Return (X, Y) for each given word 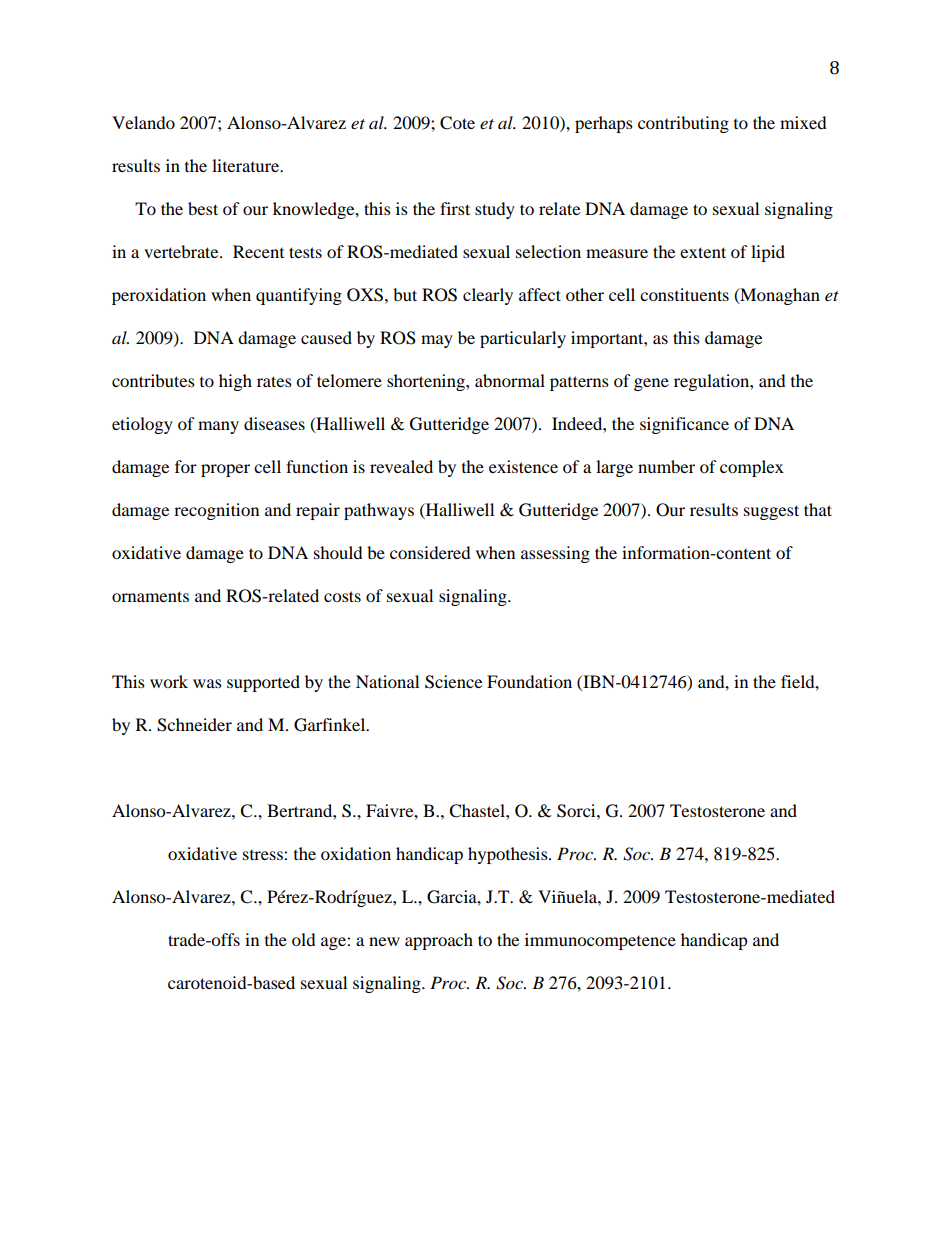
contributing (683, 124)
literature (247, 165)
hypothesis (509, 855)
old (304, 939)
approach (439, 941)
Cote (457, 123)
